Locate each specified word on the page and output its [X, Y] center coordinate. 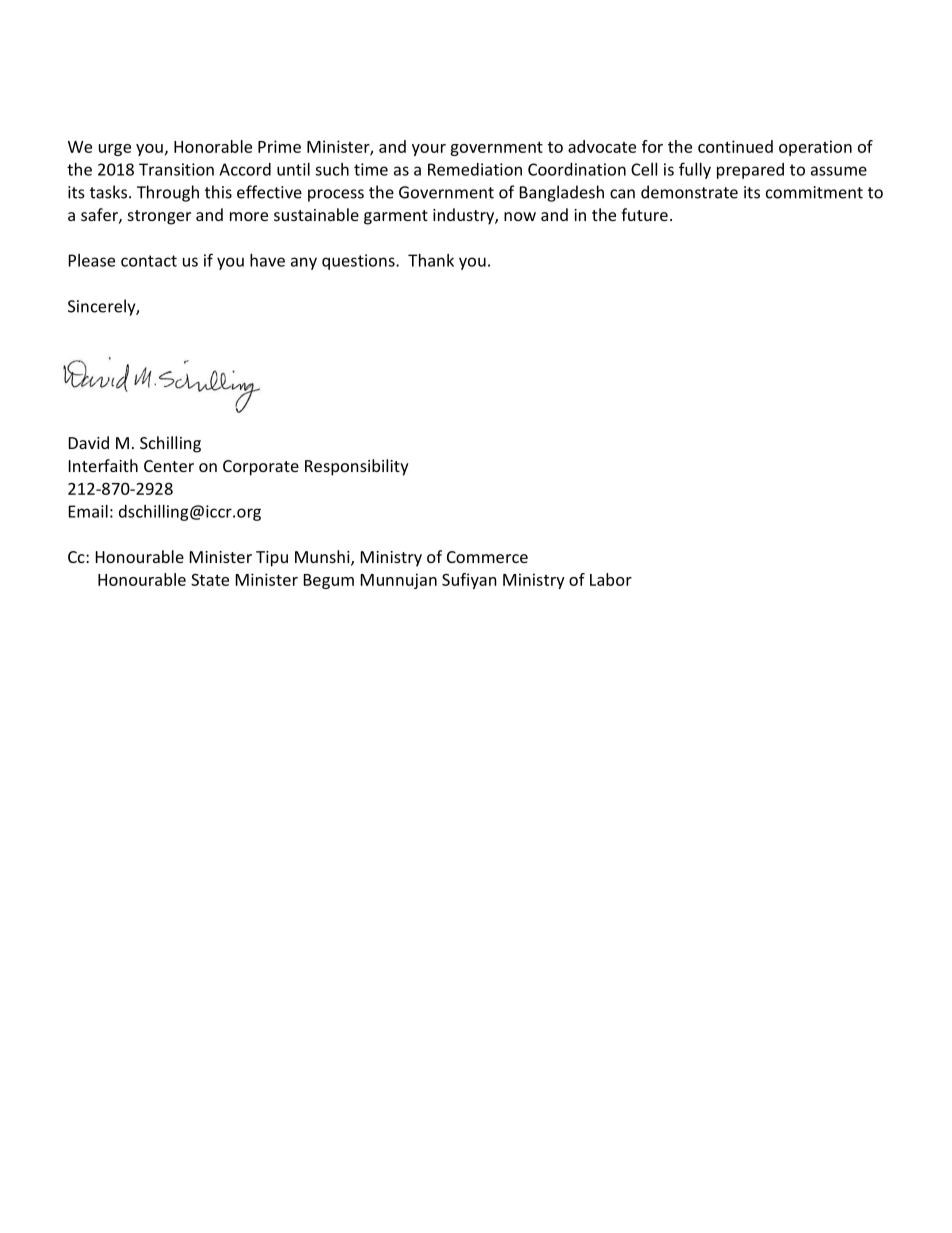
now [520, 216]
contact [149, 261]
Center [169, 466]
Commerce [487, 557]
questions [359, 262]
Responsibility [357, 467]
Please [92, 260]
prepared [750, 171]
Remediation [475, 169]
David [89, 442]
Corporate [261, 468]
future [644, 214]
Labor [611, 579]
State [210, 579]
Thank [431, 260]
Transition [176, 169]
